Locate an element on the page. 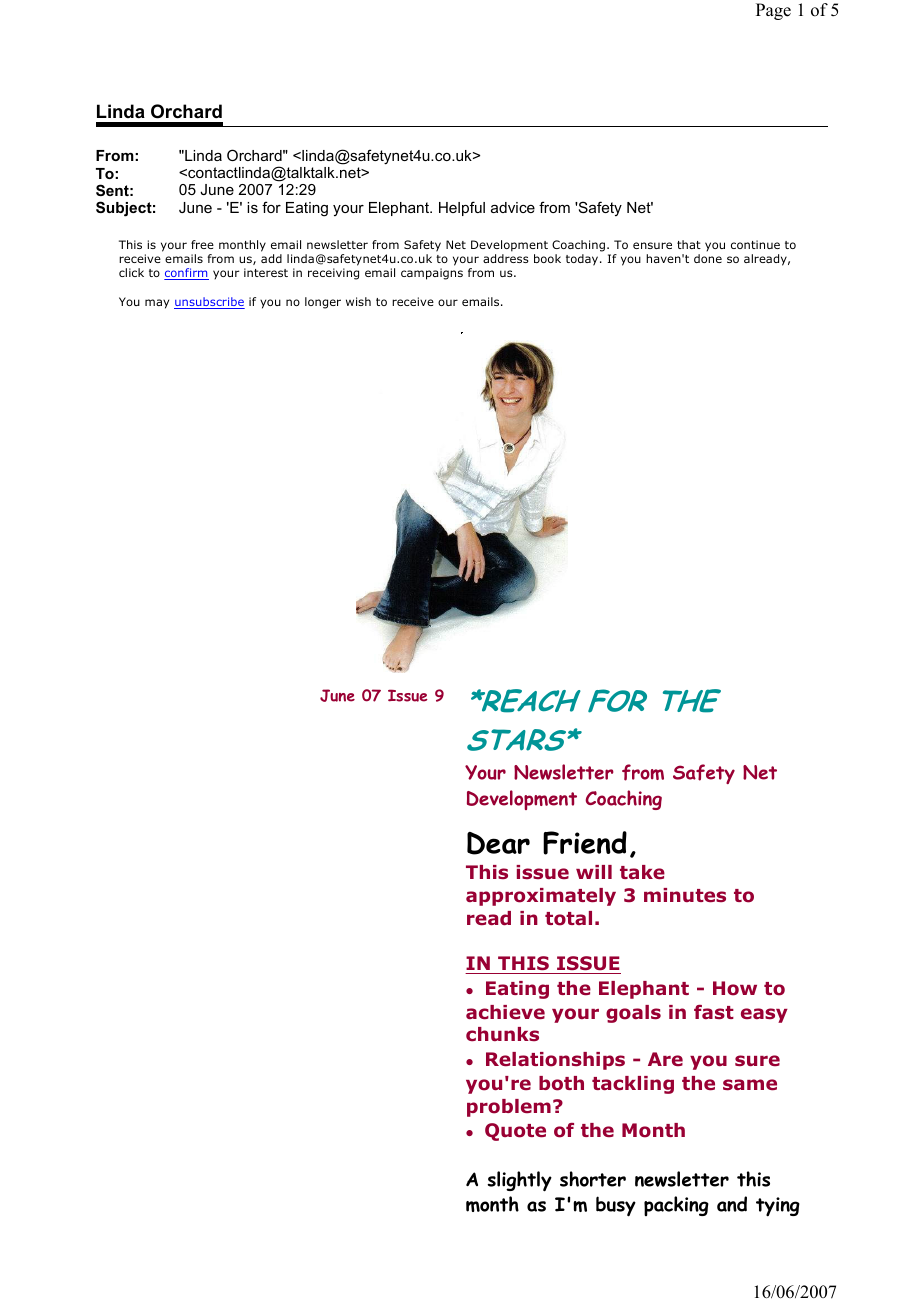 The width and height of the page is (924, 1308). Page is located at coordinates (773, 11).
